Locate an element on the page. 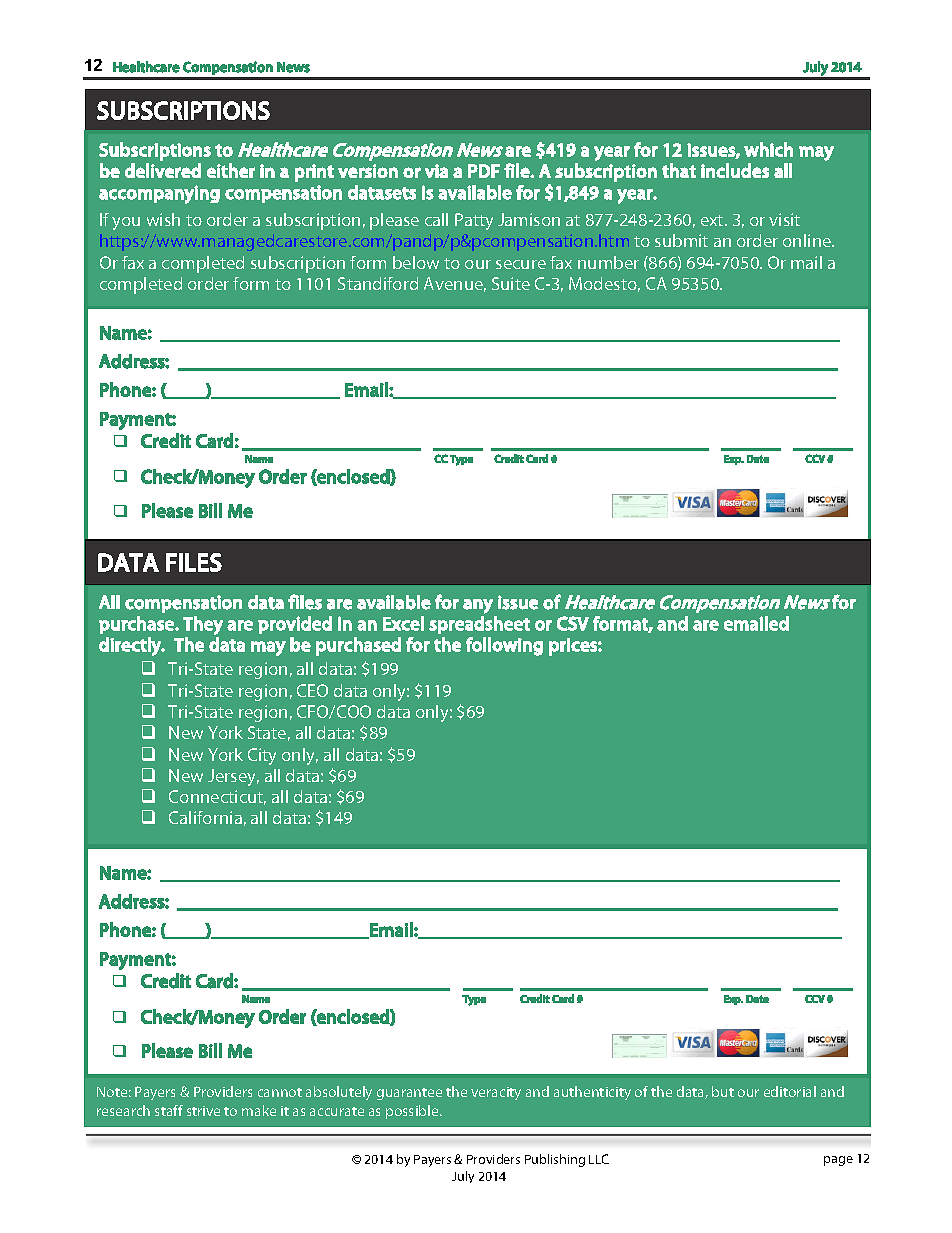 The image size is (952, 1233). spreadsheet is located at coordinates (479, 625).
